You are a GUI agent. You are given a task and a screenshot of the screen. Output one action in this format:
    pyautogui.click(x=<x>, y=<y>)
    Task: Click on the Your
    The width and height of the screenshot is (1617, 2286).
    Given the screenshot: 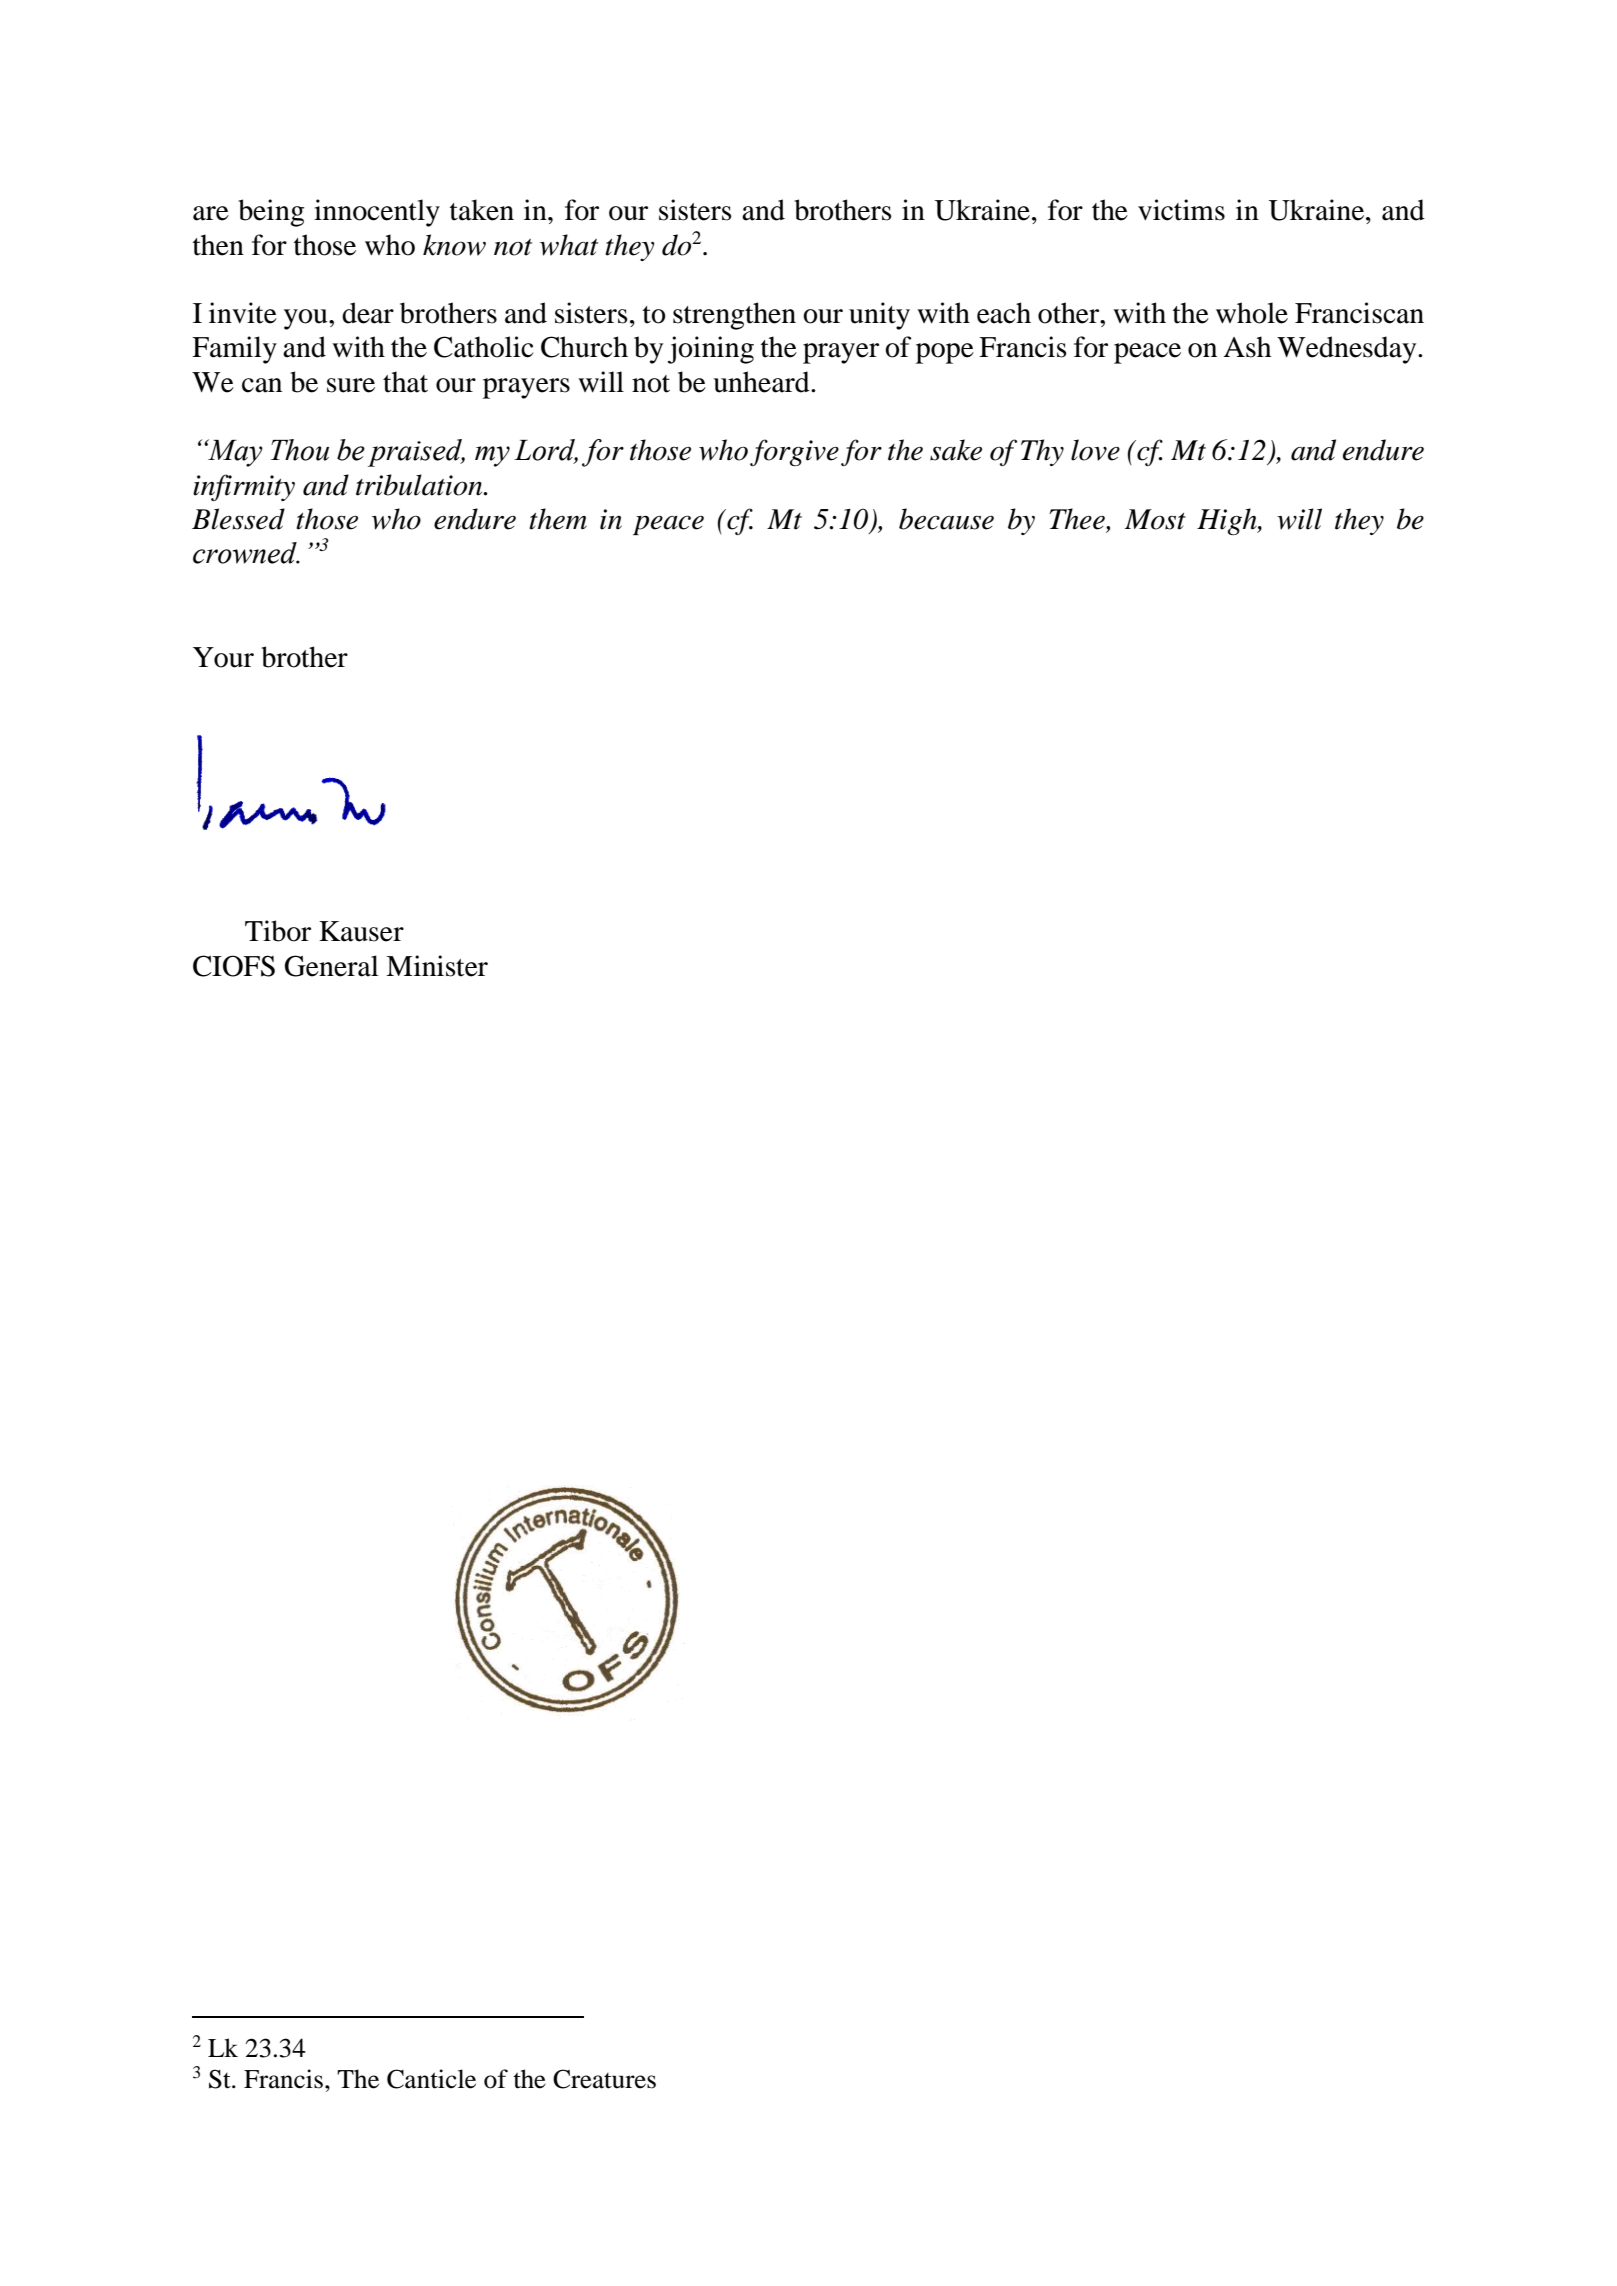 What is the action you would take?
    pyautogui.click(x=223, y=657)
